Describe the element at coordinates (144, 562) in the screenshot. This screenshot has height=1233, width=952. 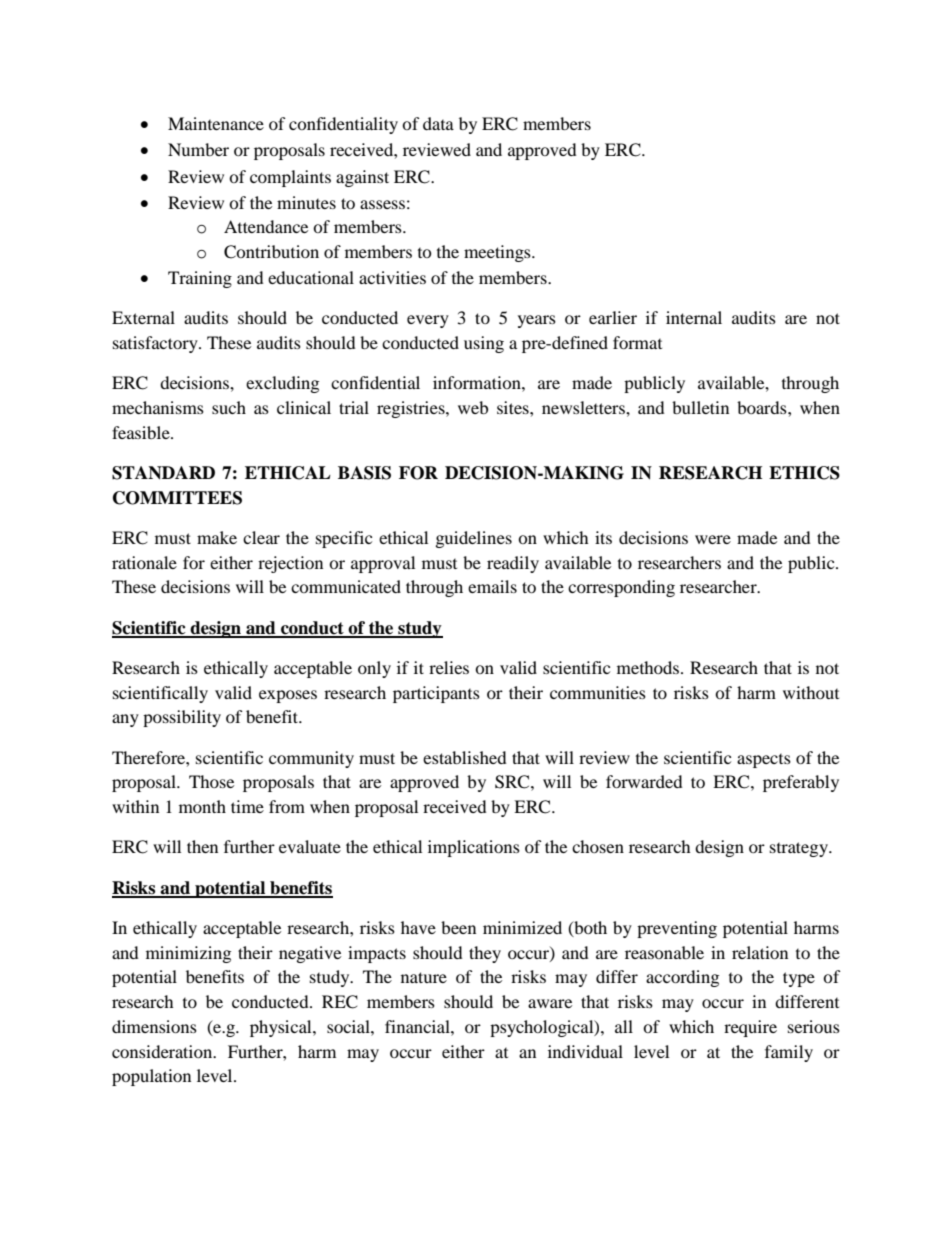
I see `rationale` at that location.
